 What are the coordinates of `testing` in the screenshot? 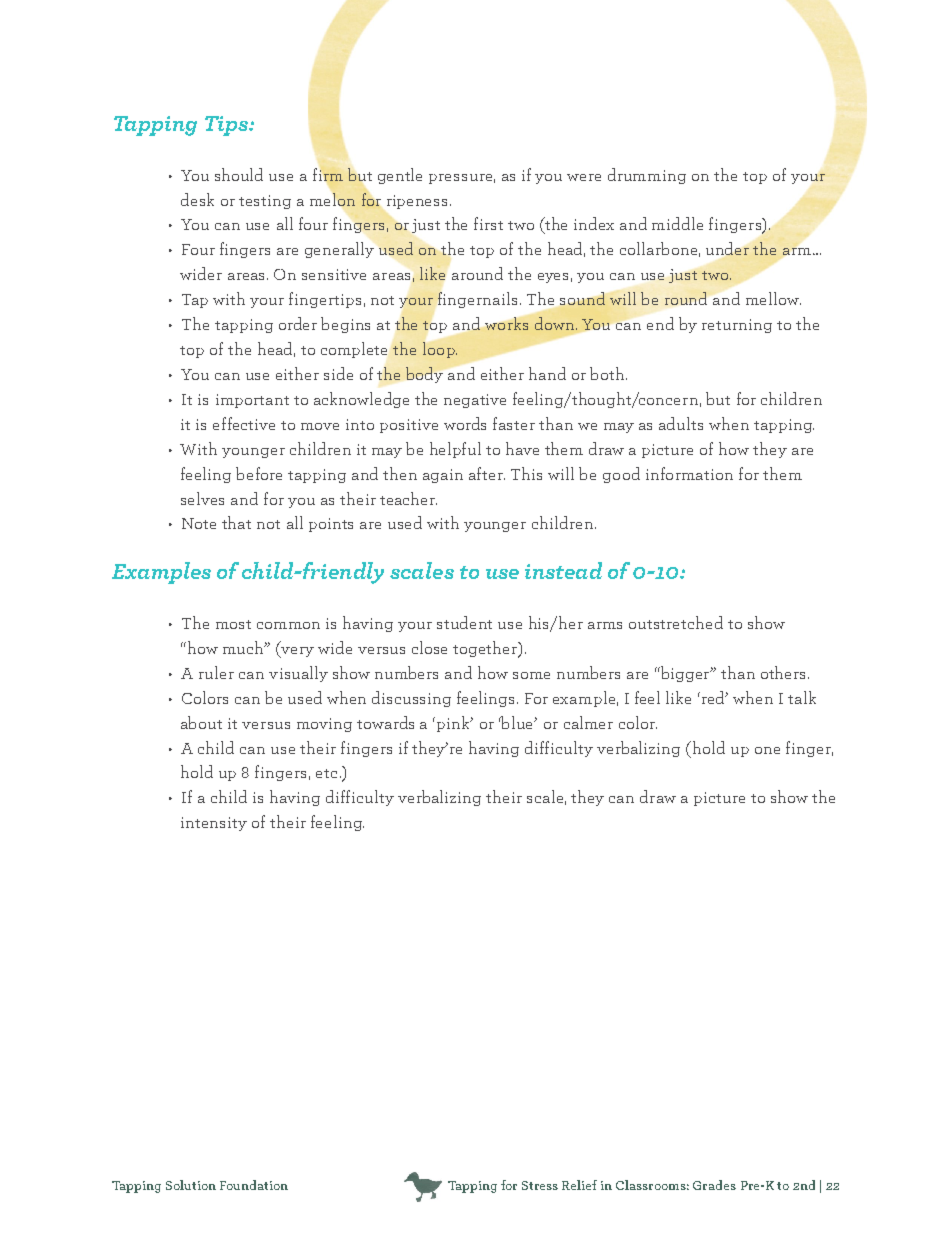 It's located at (265, 202).
